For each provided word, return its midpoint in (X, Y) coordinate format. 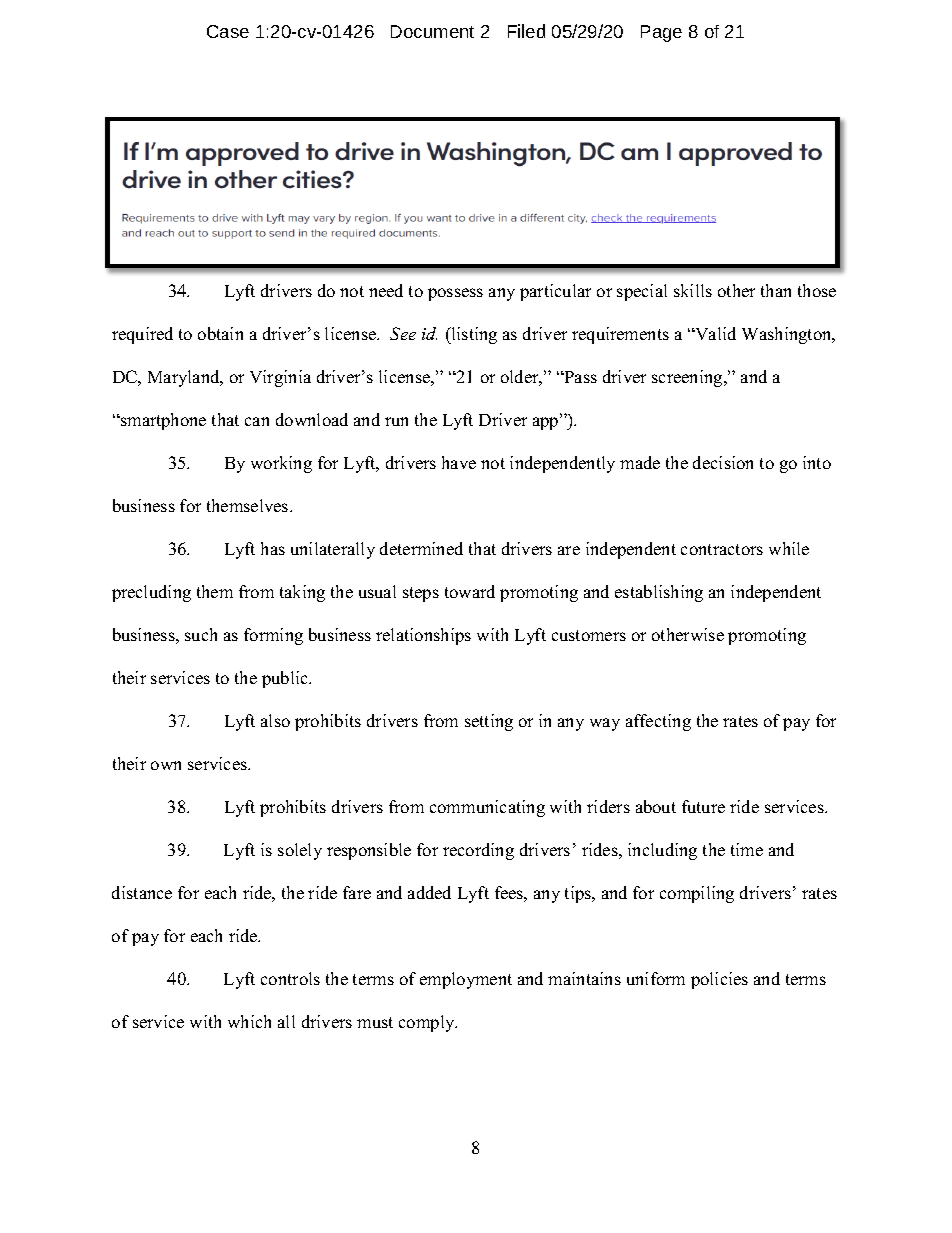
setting (489, 722)
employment (466, 980)
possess (455, 294)
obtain (220, 333)
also (275, 720)
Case (228, 31)
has (273, 548)
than (776, 290)
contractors (722, 549)
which (249, 1021)
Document (432, 31)
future (703, 806)
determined (421, 548)
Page (661, 33)
